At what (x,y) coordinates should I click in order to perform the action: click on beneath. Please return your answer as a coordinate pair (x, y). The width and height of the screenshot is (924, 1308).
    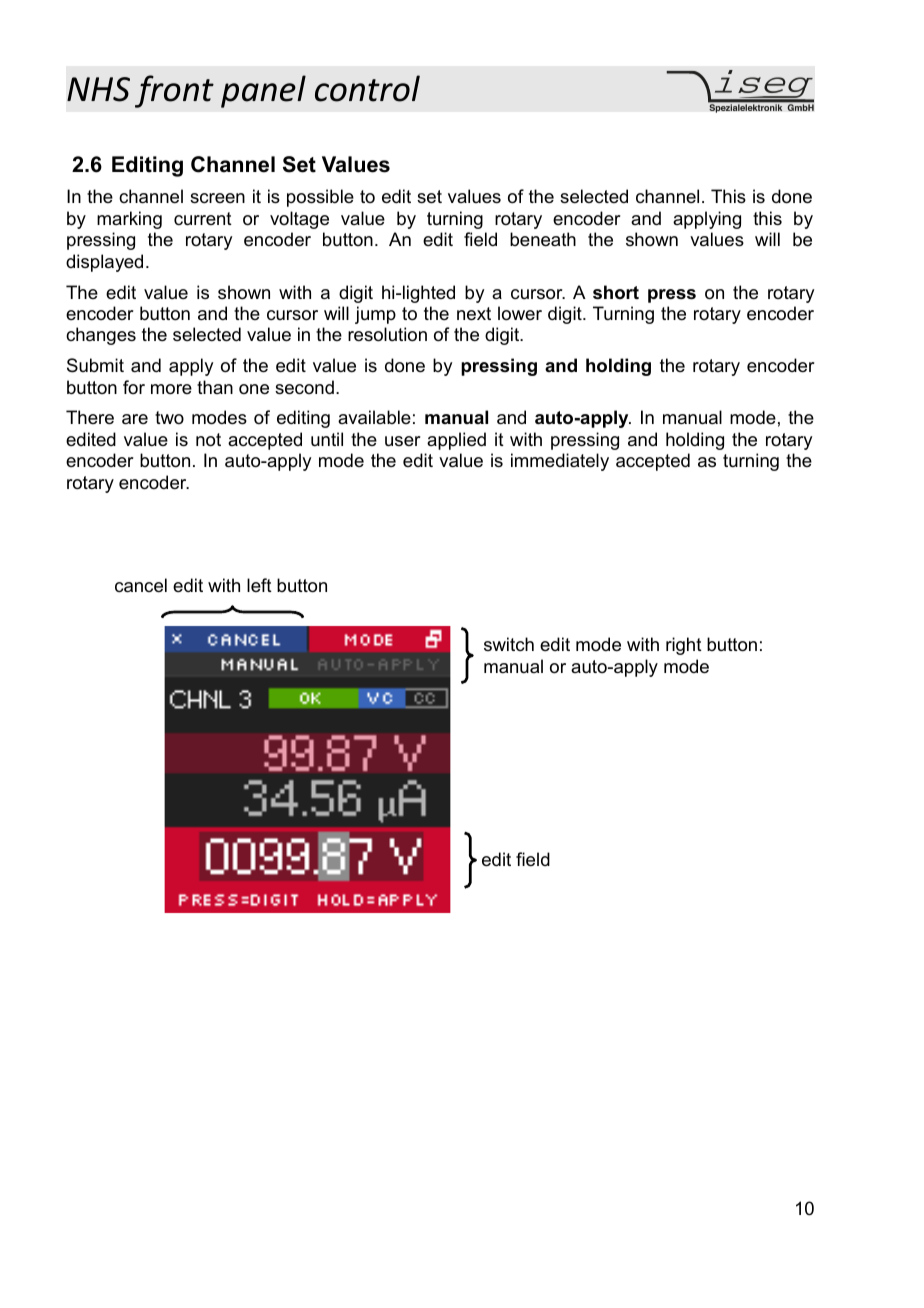
    Looking at the image, I should click on (543, 239).
